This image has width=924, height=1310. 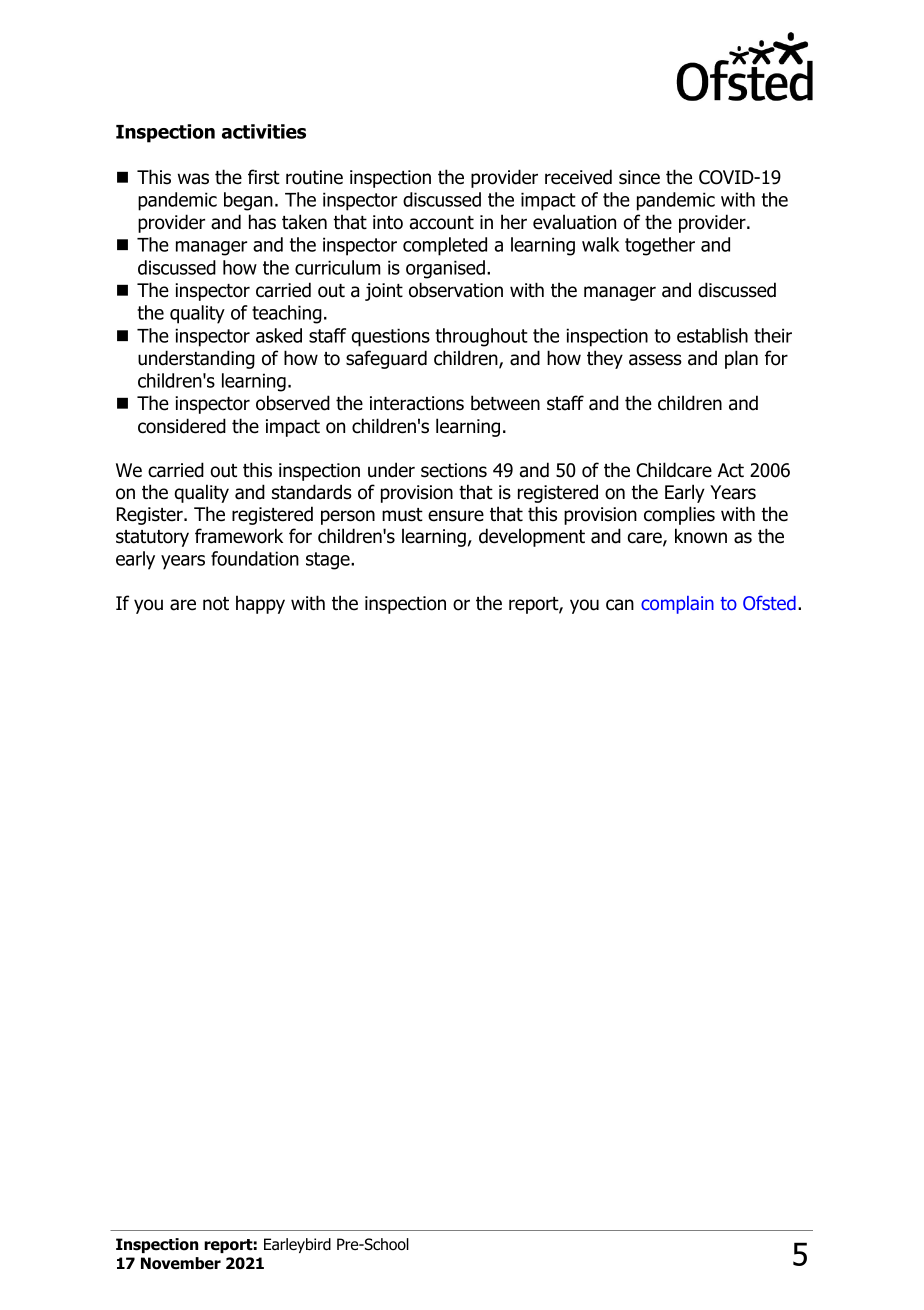 What do you see at coordinates (193, 179) in the image?
I see `was` at bounding box center [193, 179].
